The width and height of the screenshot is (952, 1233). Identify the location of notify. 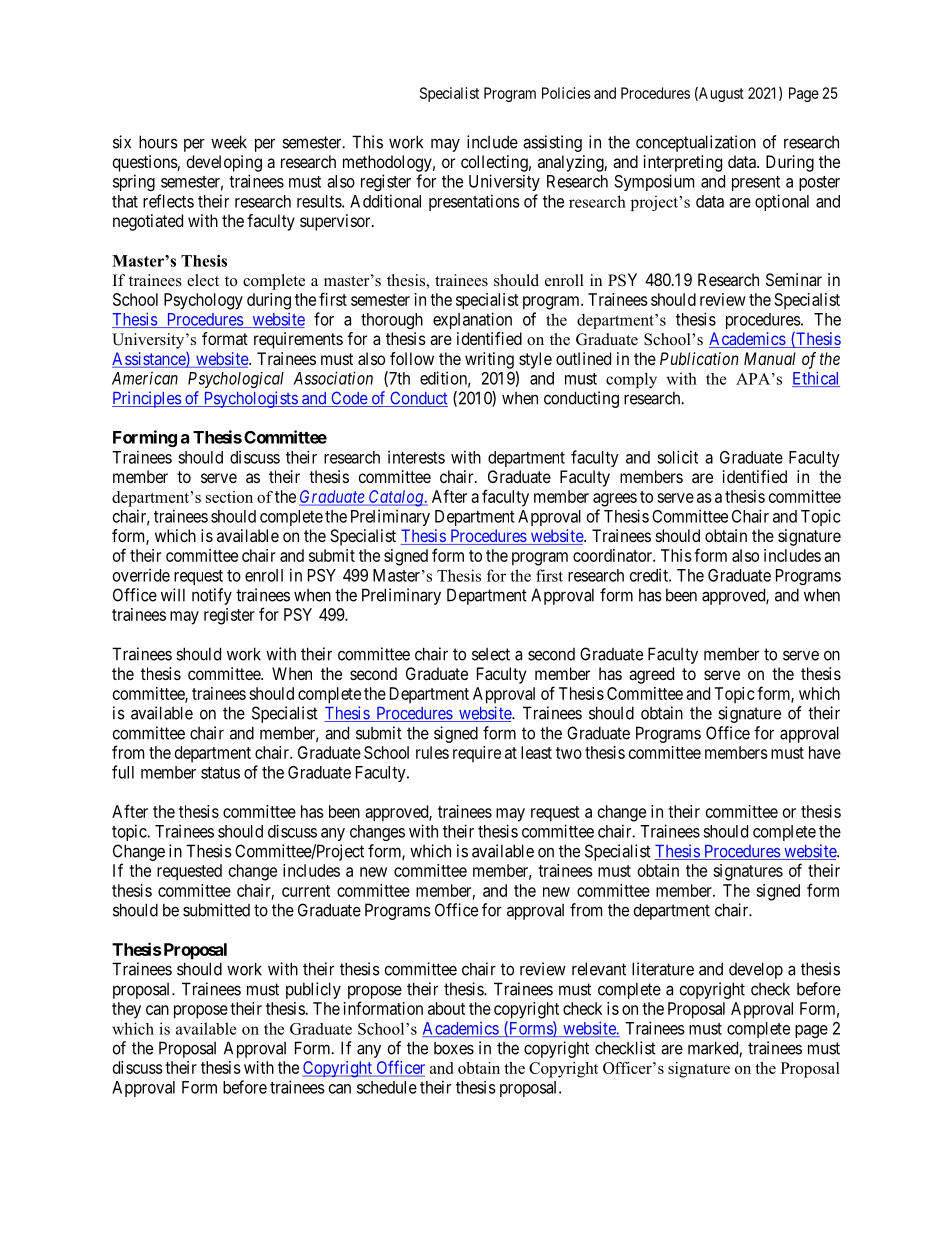
(212, 596).
